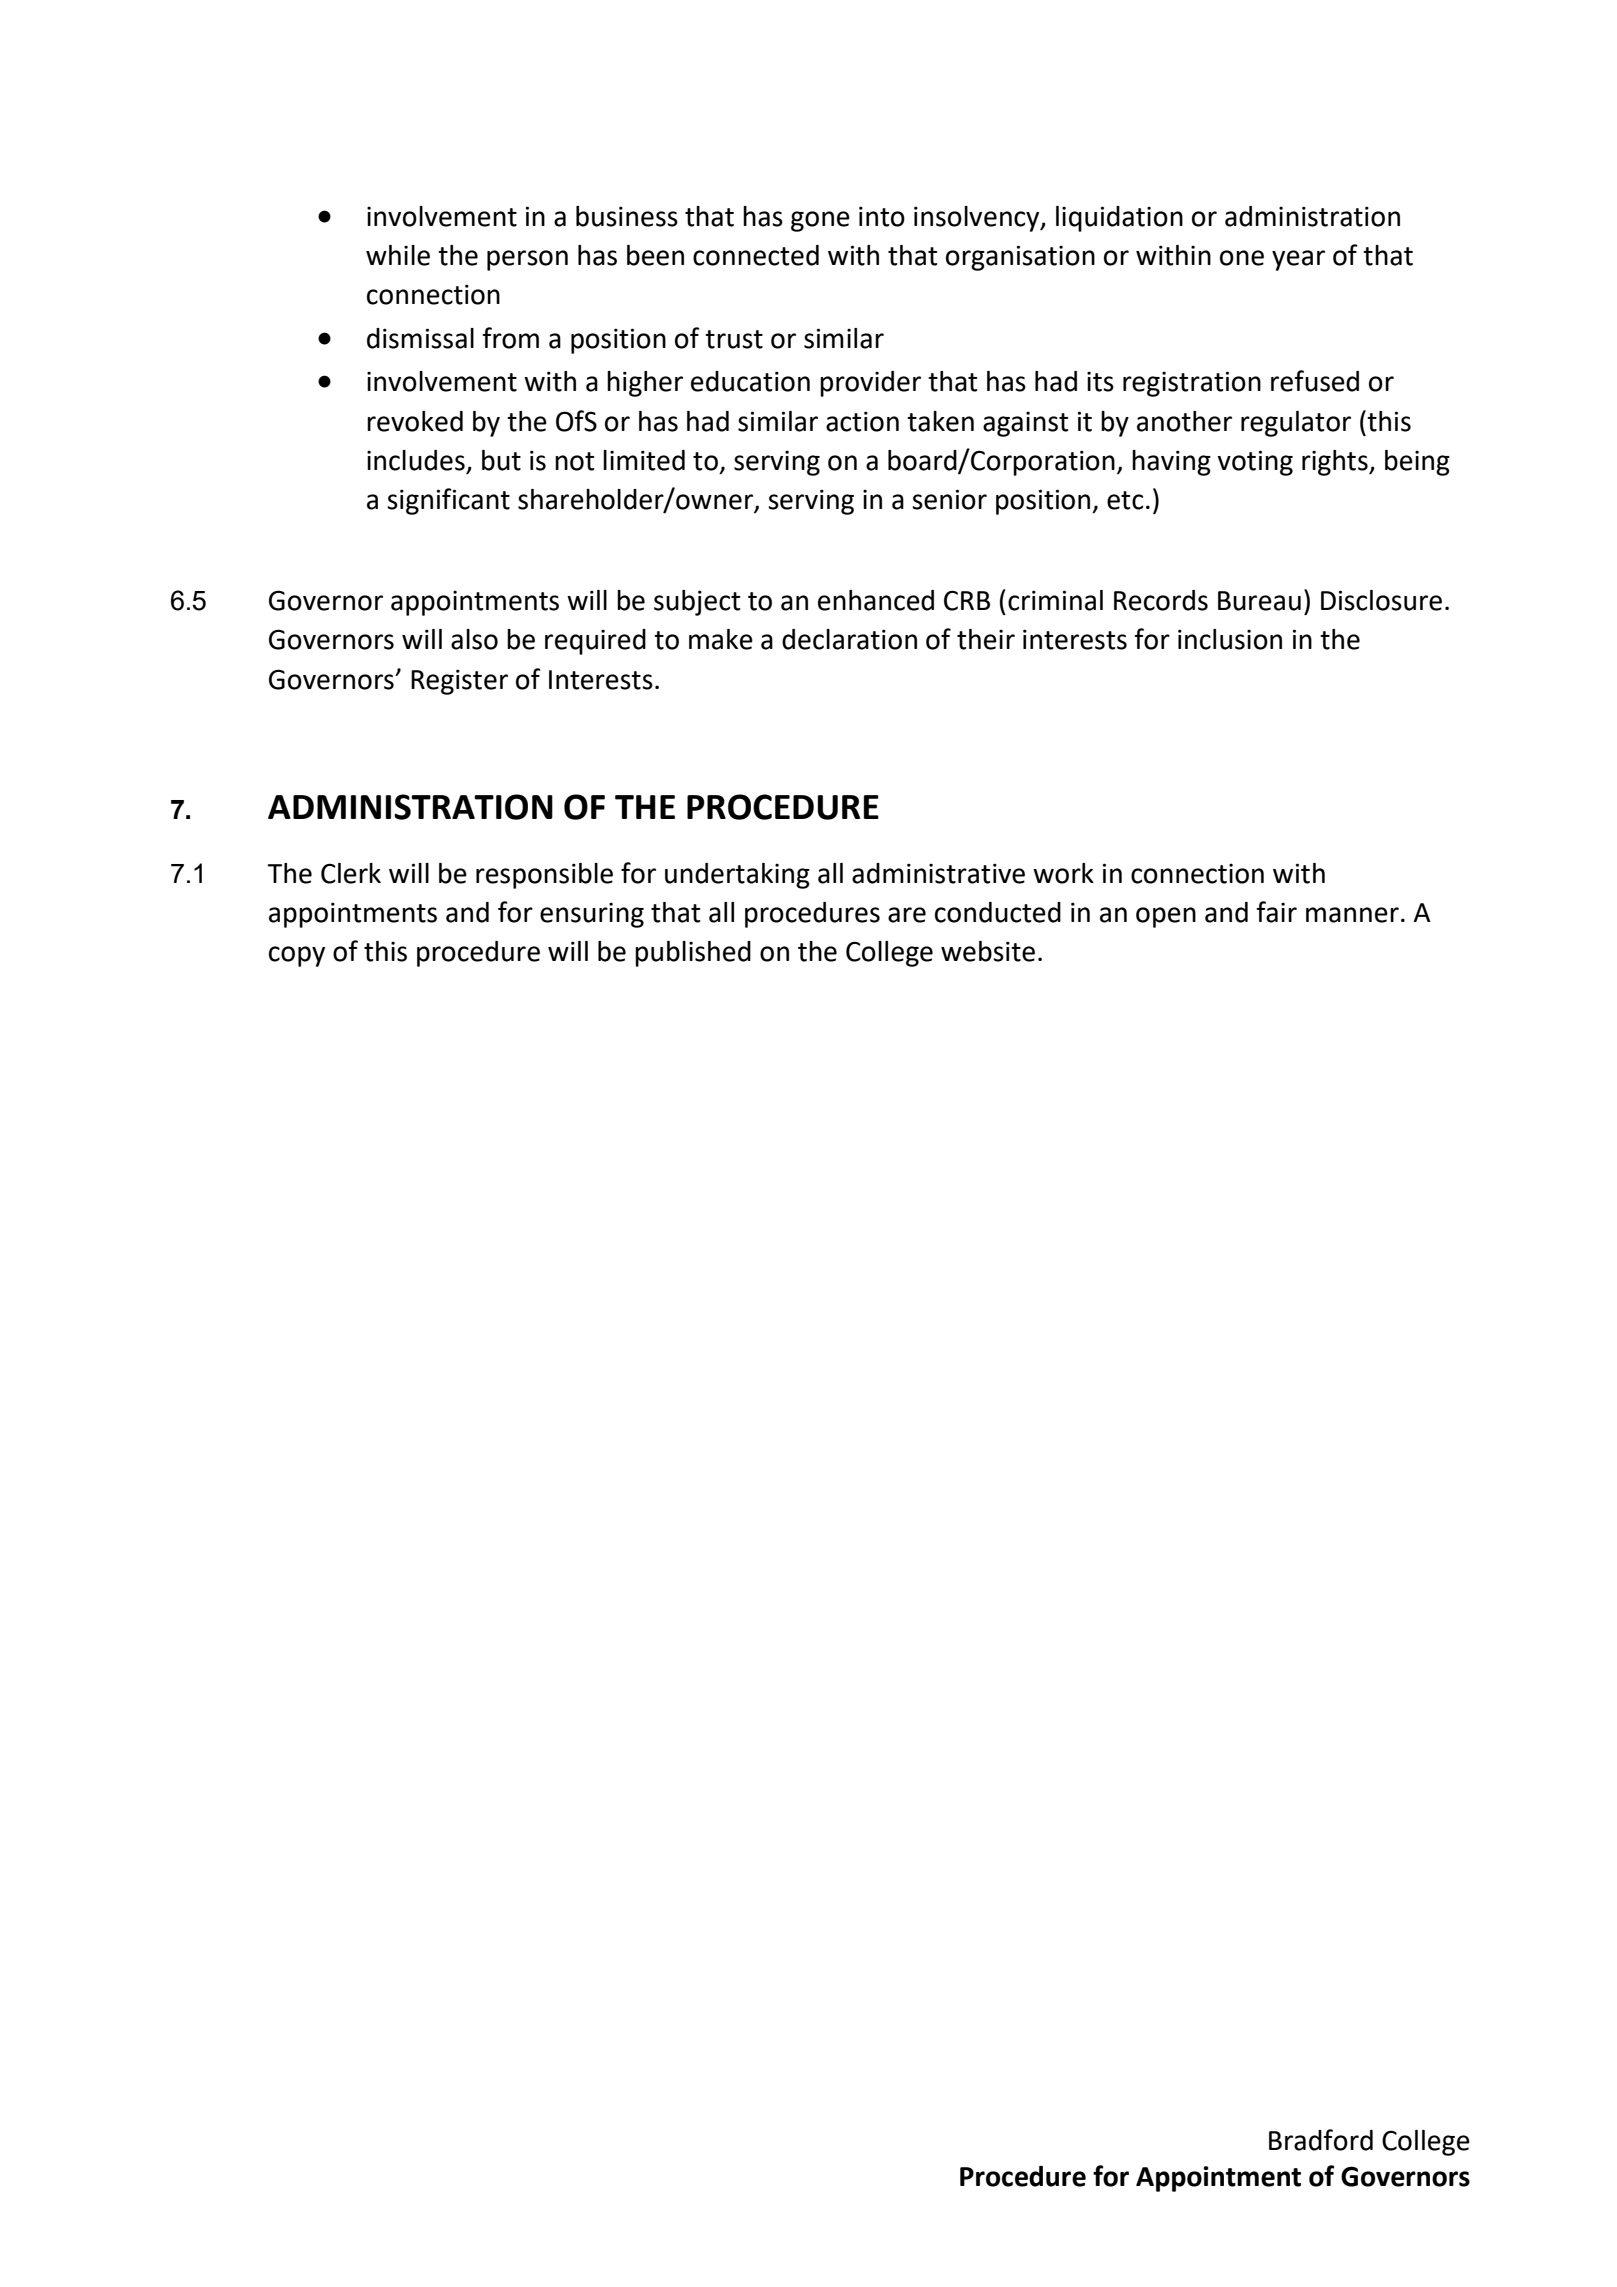 The image size is (1617, 2287). Describe the element at coordinates (693, 954) in the screenshot. I see `published` at that location.
